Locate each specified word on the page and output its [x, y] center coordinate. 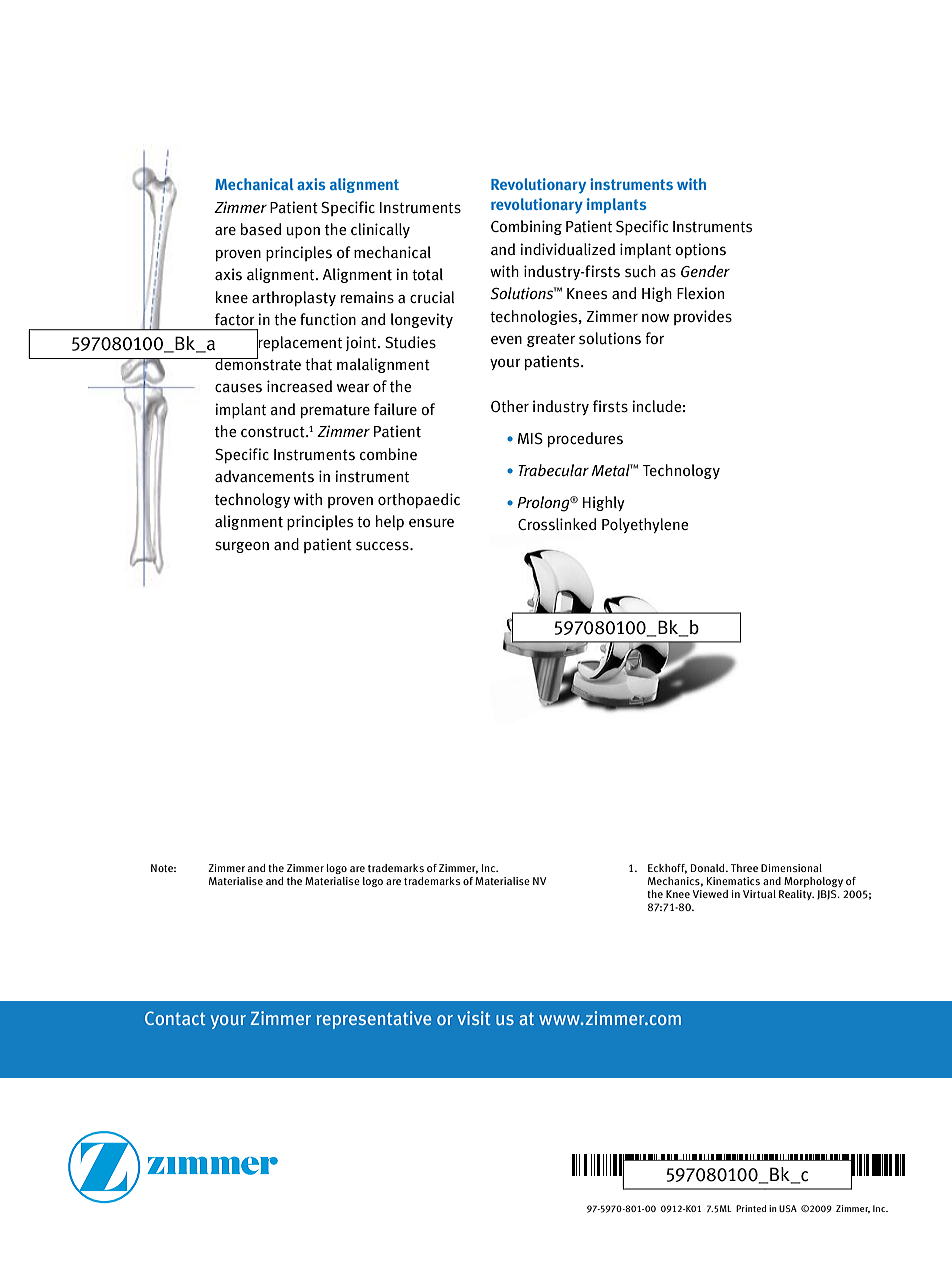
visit [474, 1018]
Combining [526, 227]
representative [374, 1020]
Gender [705, 271]
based [261, 229]
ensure [431, 523]
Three [744, 868]
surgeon [242, 547]
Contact [175, 1018]
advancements [264, 476]
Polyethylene [645, 525]
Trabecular [553, 470]
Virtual [759, 894]
